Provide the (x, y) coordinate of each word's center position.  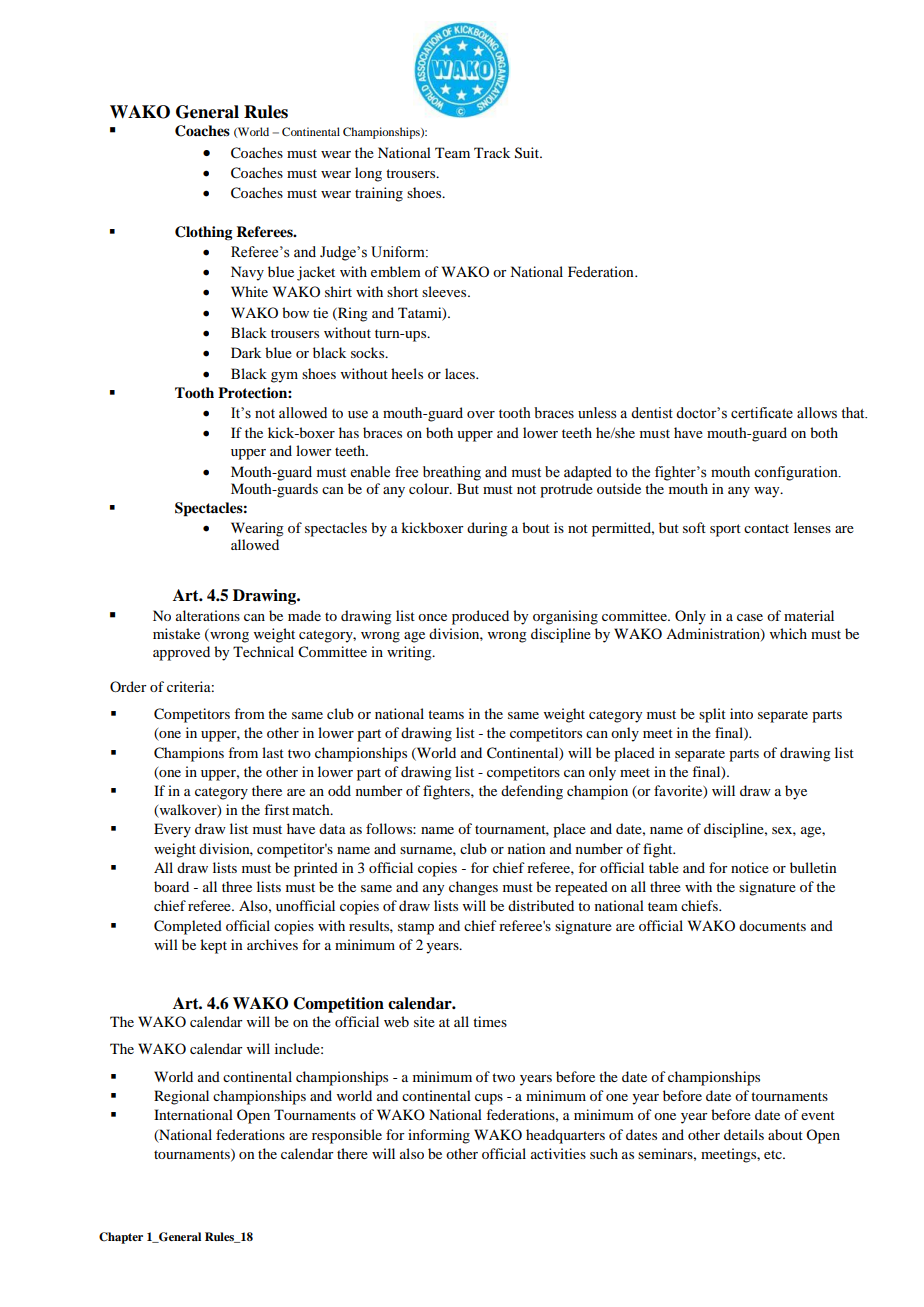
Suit (528, 153)
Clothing (204, 233)
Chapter (121, 1238)
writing (410, 653)
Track (492, 152)
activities (558, 1153)
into (741, 713)
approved (181, 653)
